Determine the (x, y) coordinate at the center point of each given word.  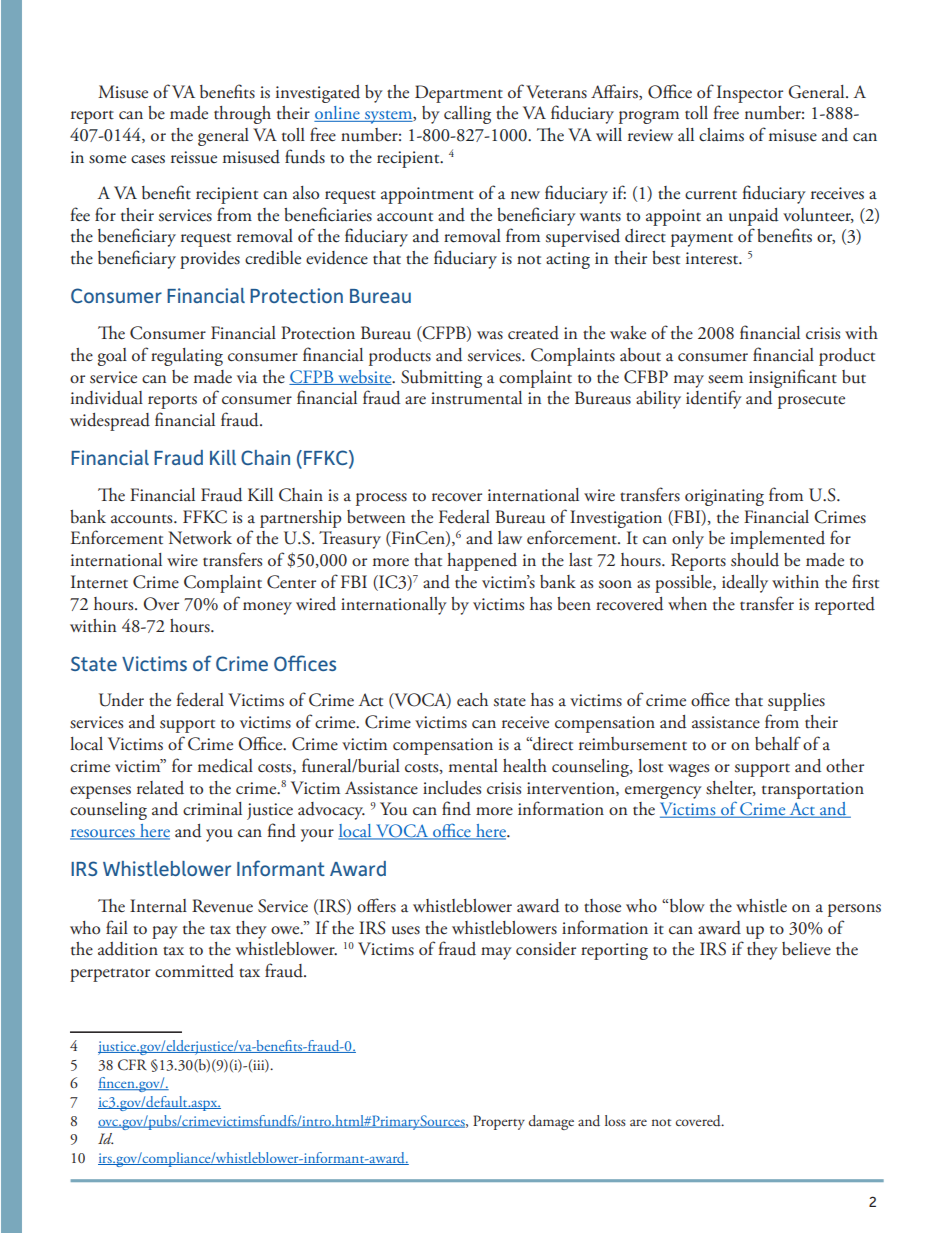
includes (452, 788)
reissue (194, 157)
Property (499, 1122)
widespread (110, 422)
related (160, 788)
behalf (778, 743)
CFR (132, 1065)
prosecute (811, 402)
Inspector (750, 94)
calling (467, 115)
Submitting (441, 379)
